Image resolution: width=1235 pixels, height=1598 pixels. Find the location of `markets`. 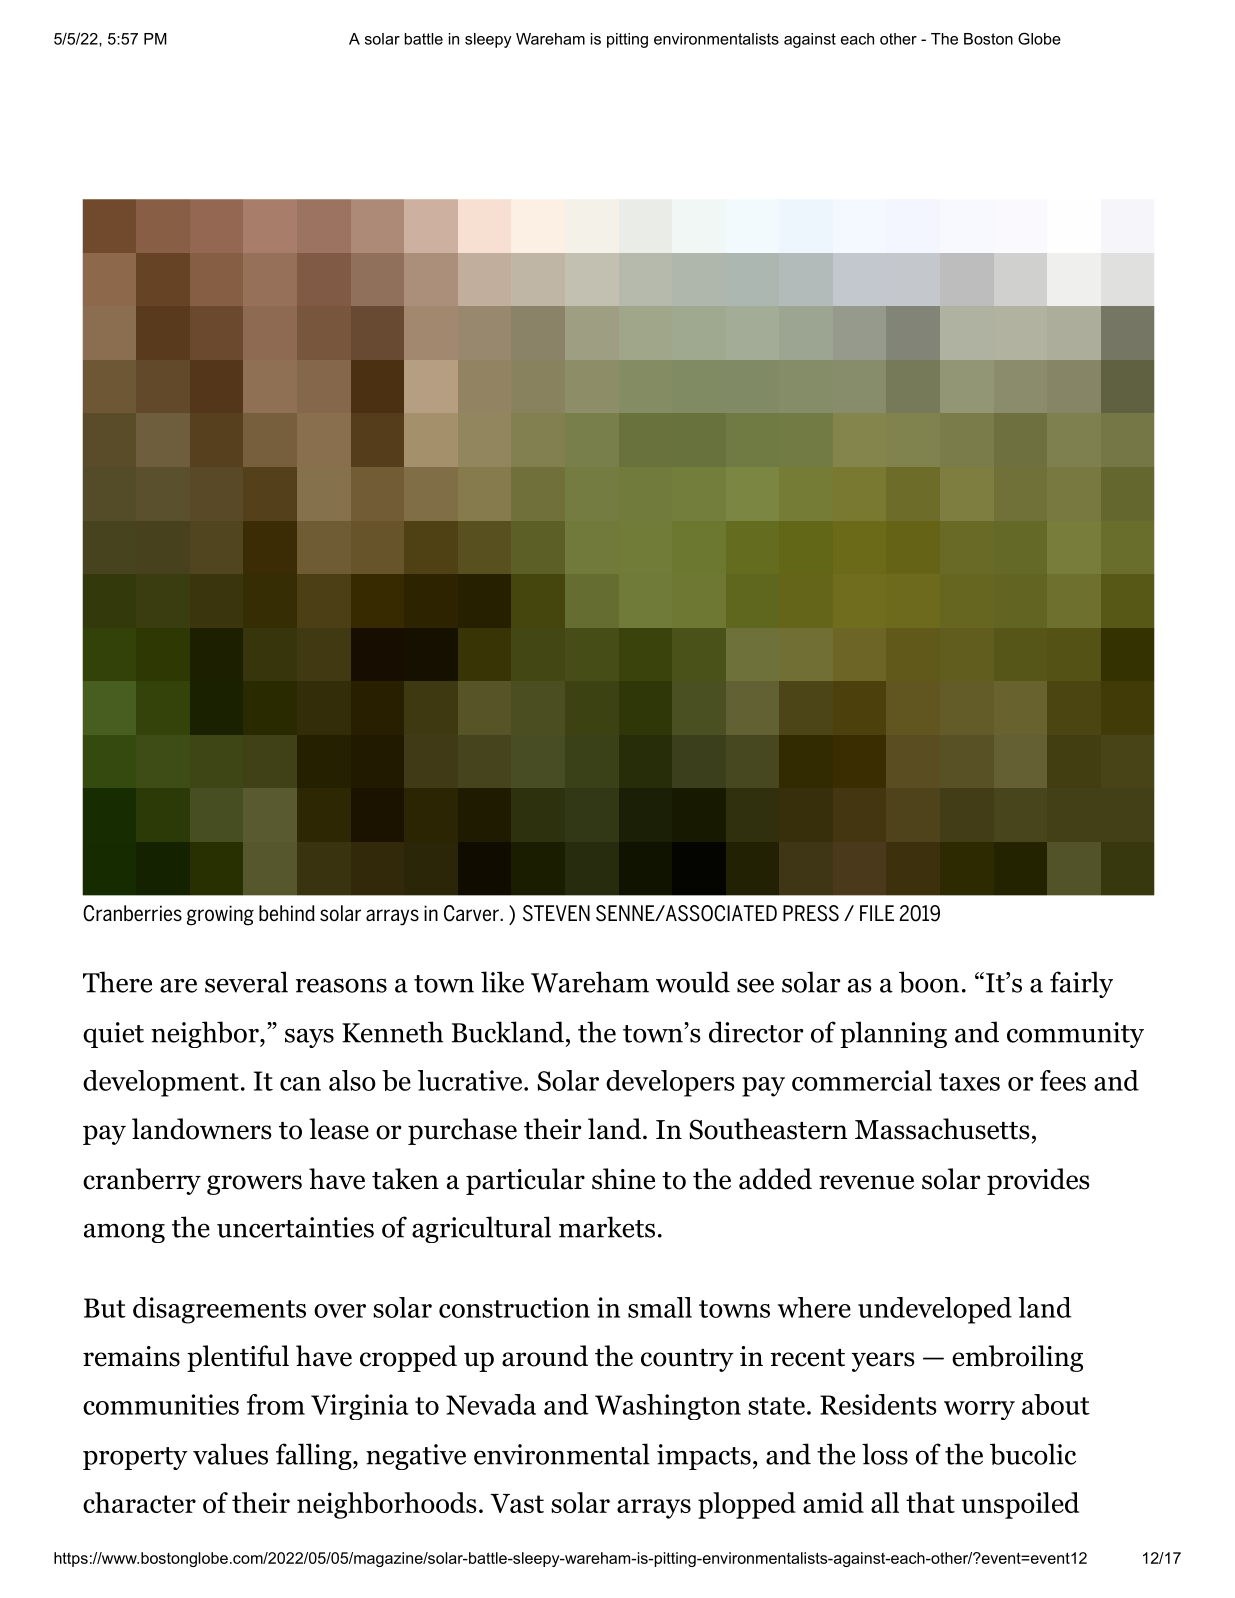

markets is located at coordinates (607, 1227).
